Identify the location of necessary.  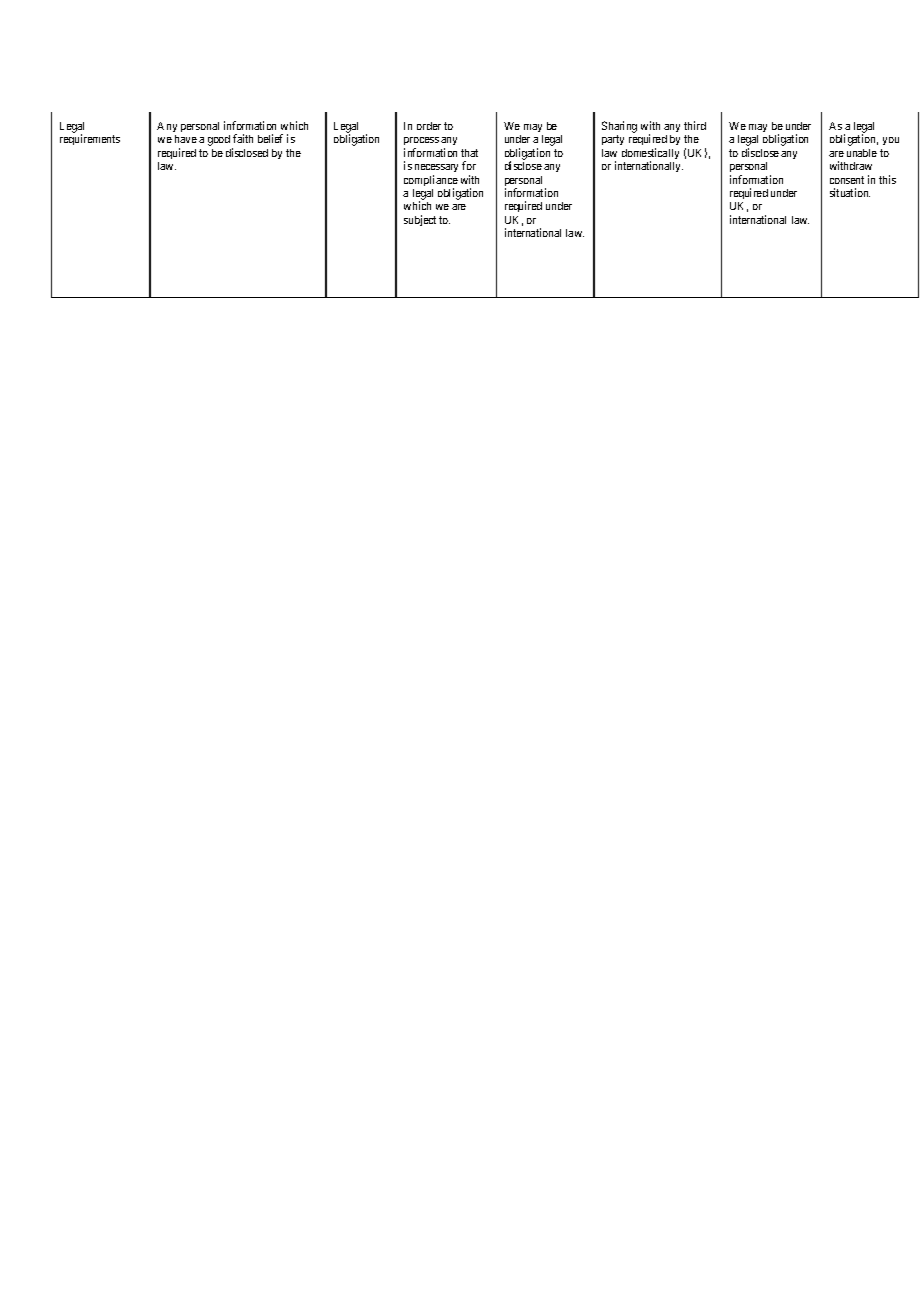
(436, 170).
